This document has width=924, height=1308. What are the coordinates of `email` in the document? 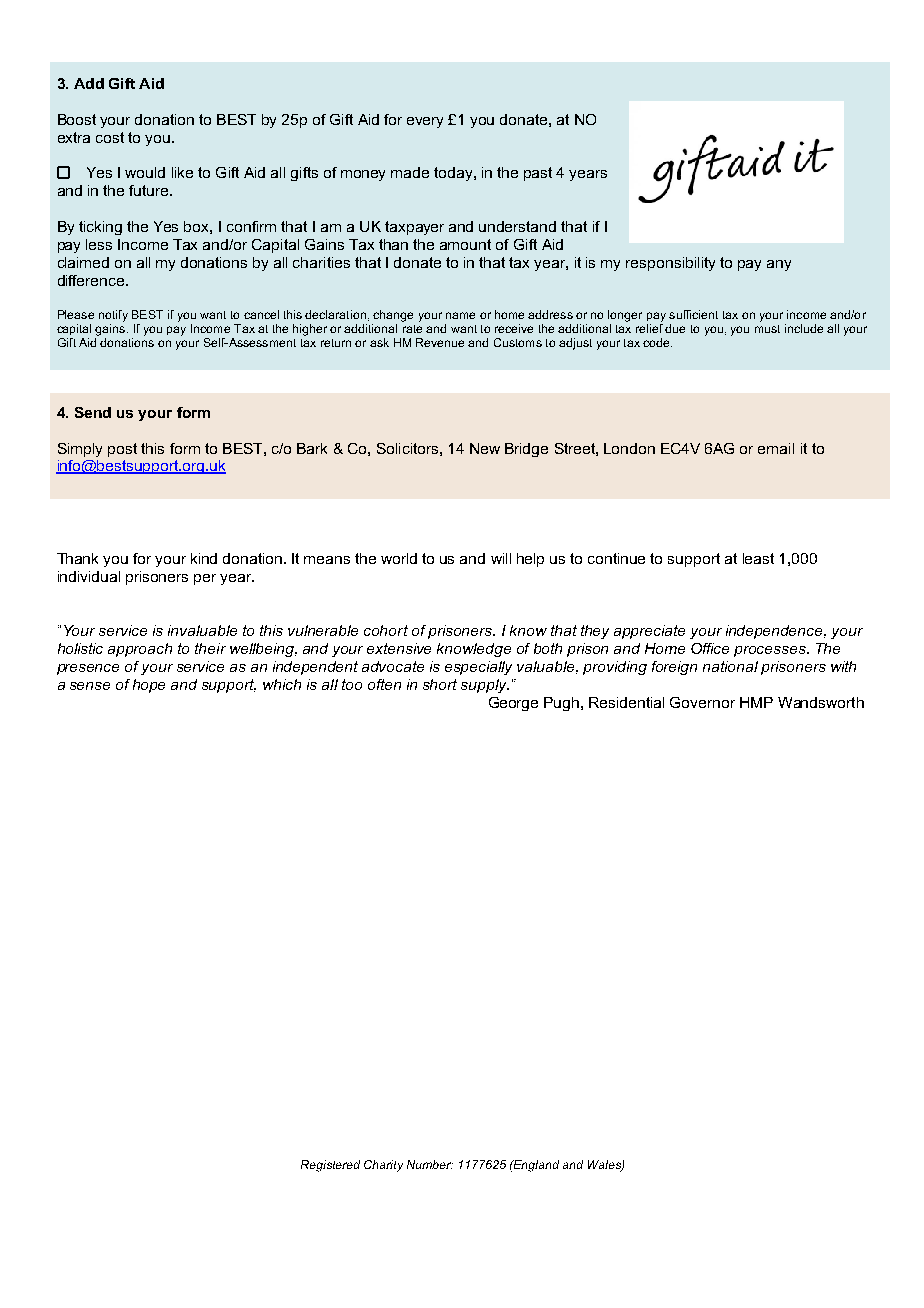 It's located at (776, 448).
